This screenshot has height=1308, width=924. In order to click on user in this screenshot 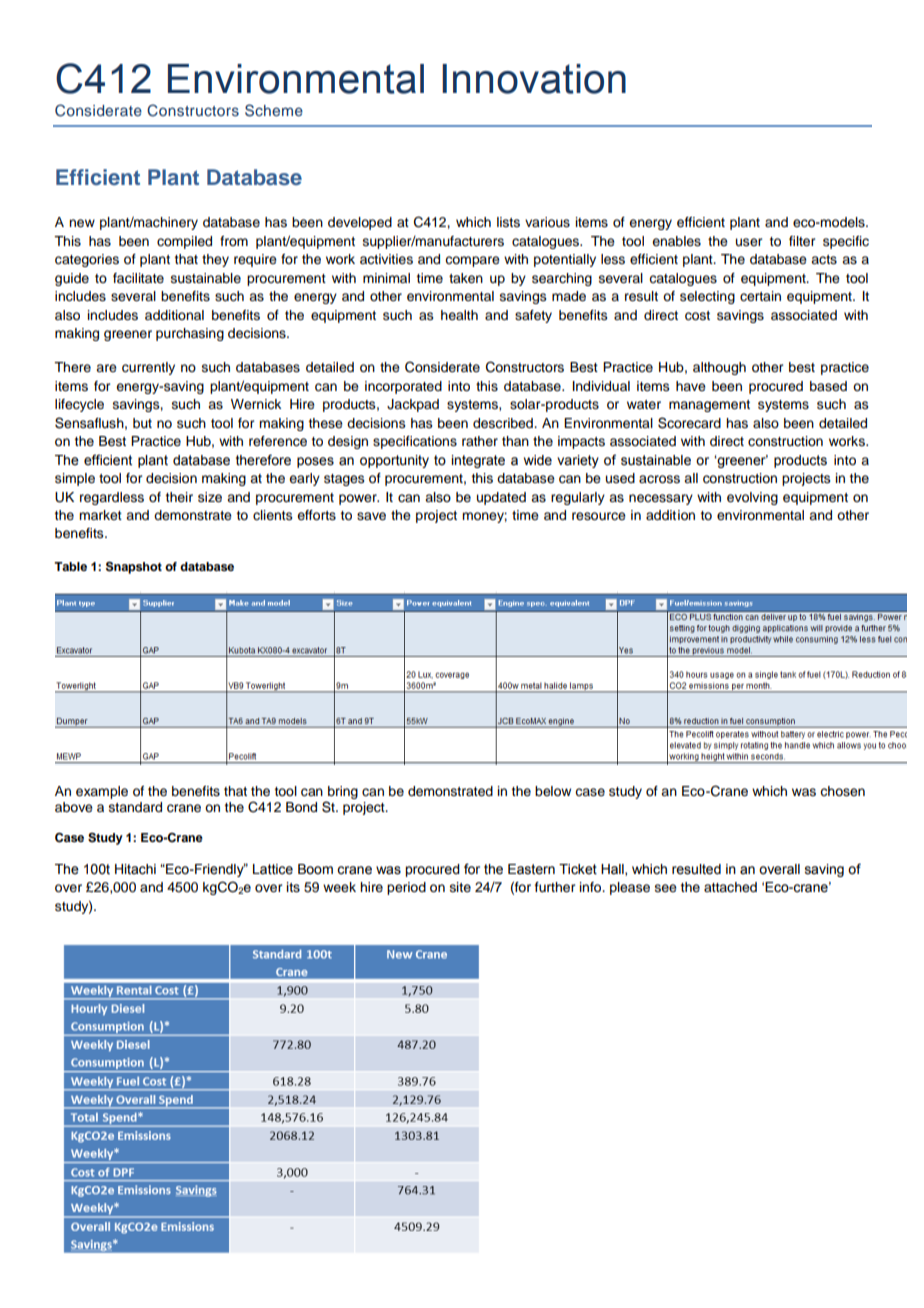, I will do `click(749, 242)`.
